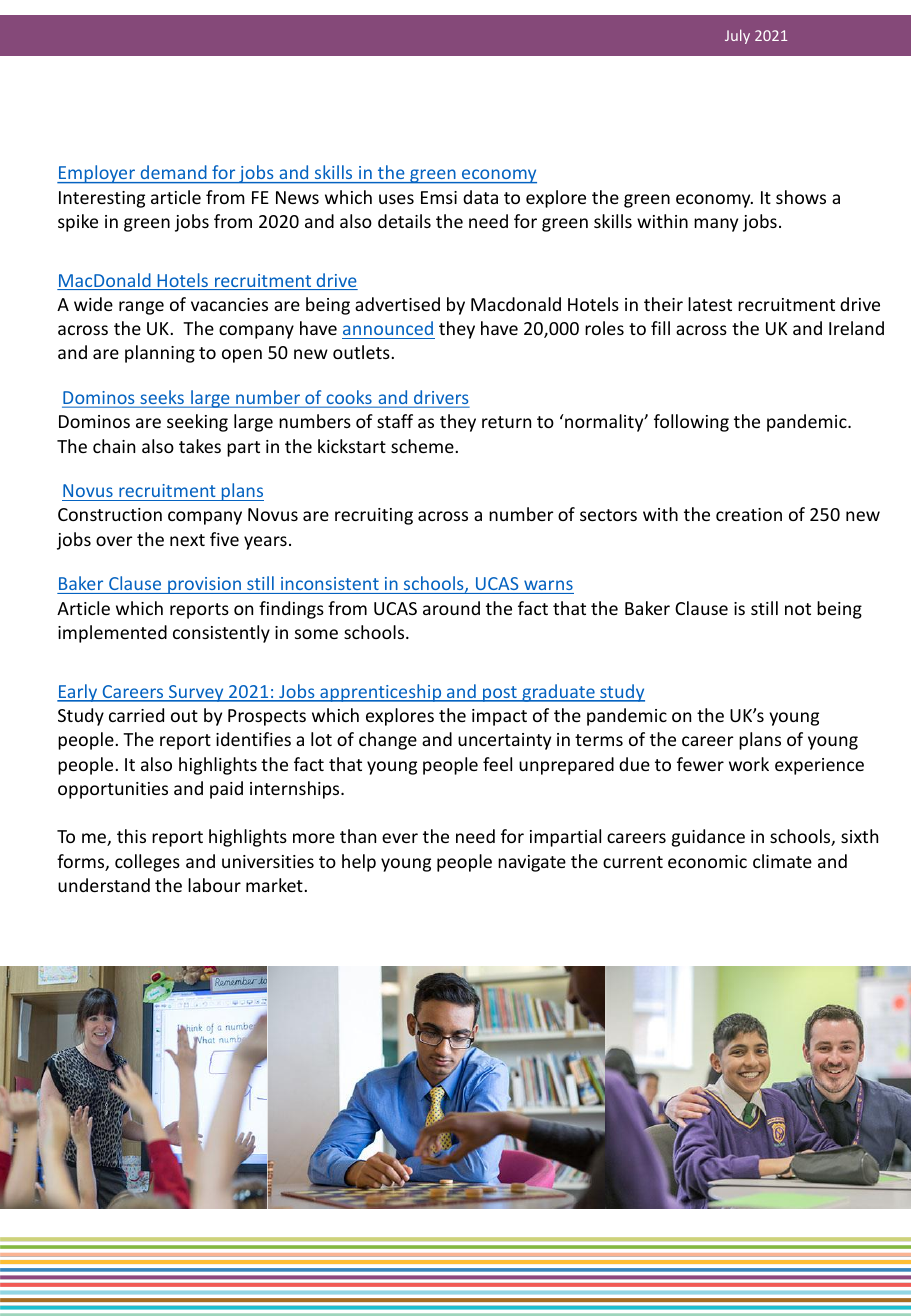 Image resolution: width=911 pixels, height=1316 pixels. What do you see at coordinates (147, 863) in the document?
I see `colleges` at bounding box center [147, 863].
